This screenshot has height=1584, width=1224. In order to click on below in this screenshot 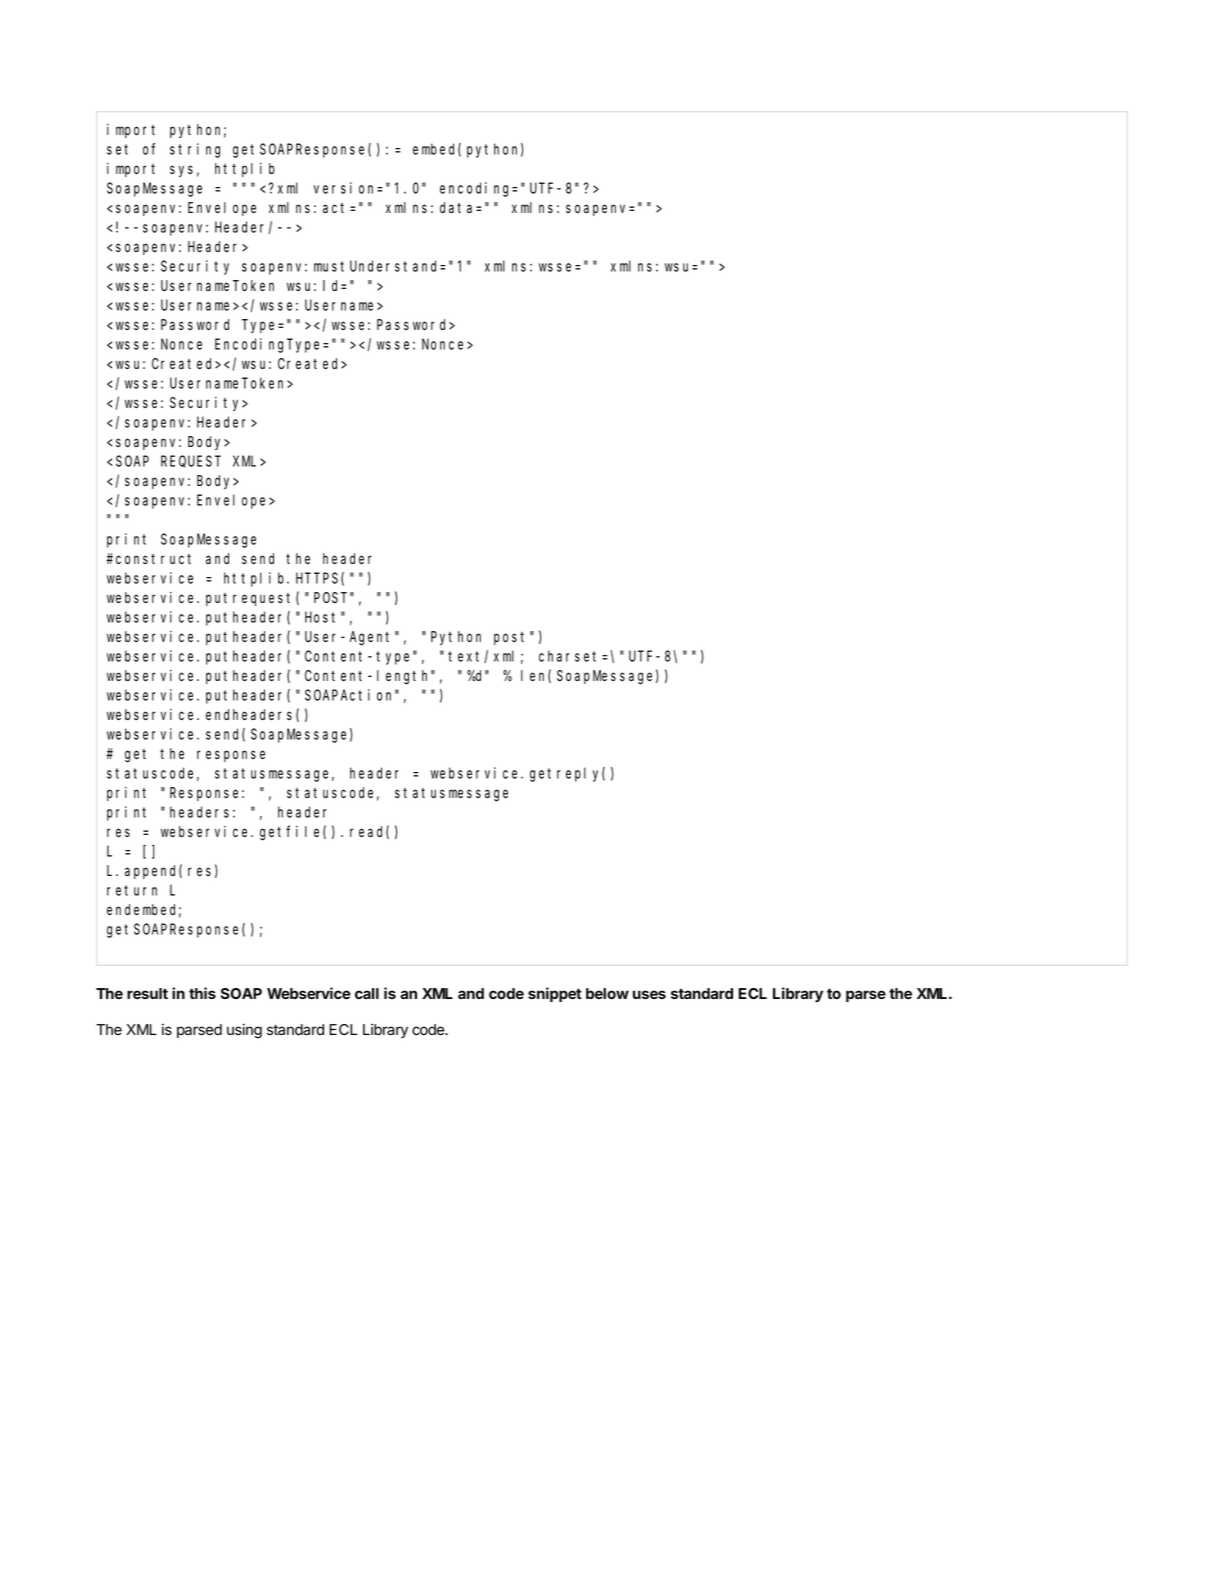, I will do `click(607, 993)`.
